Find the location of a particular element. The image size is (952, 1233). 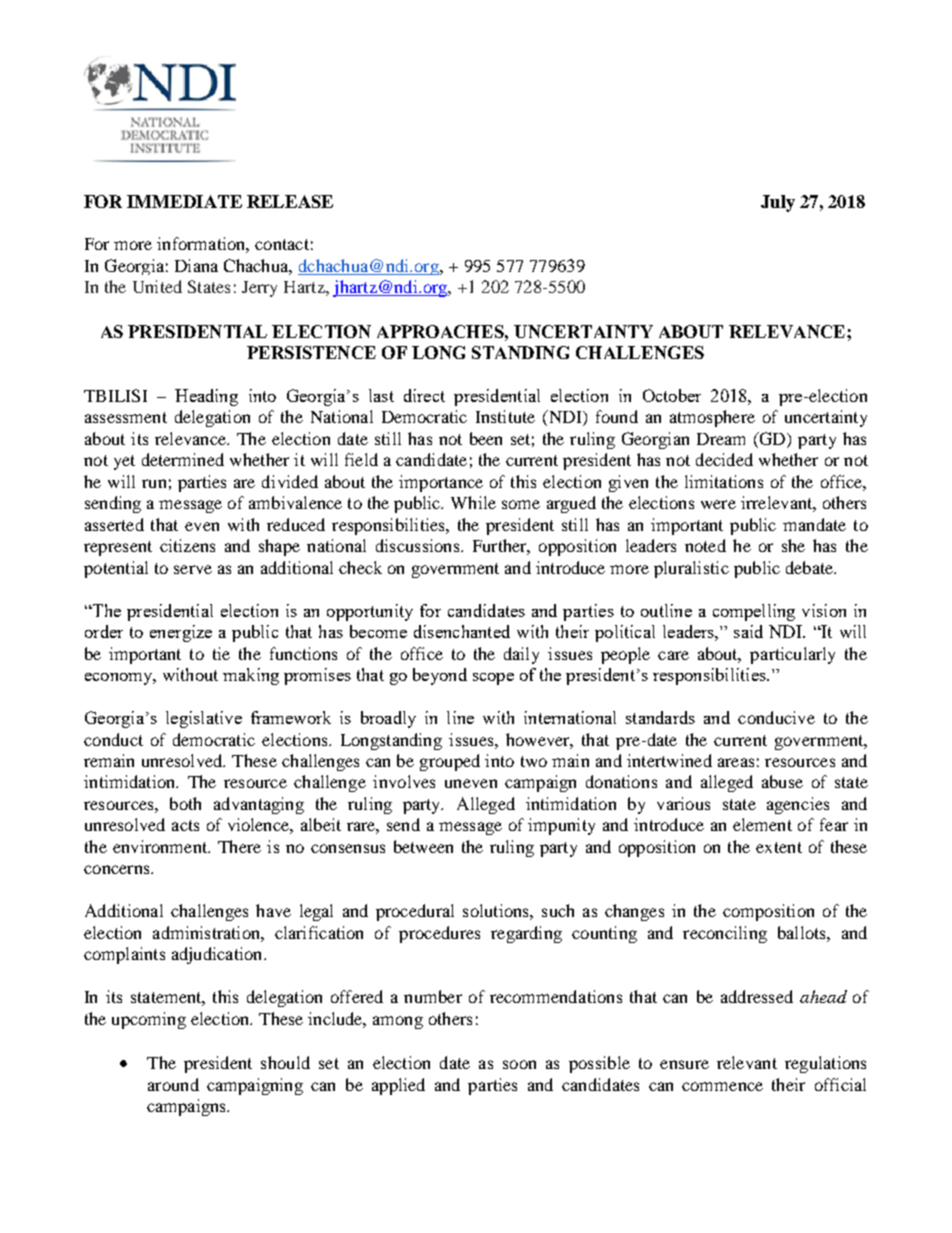

soon is located at coordinates (519, 1064).
